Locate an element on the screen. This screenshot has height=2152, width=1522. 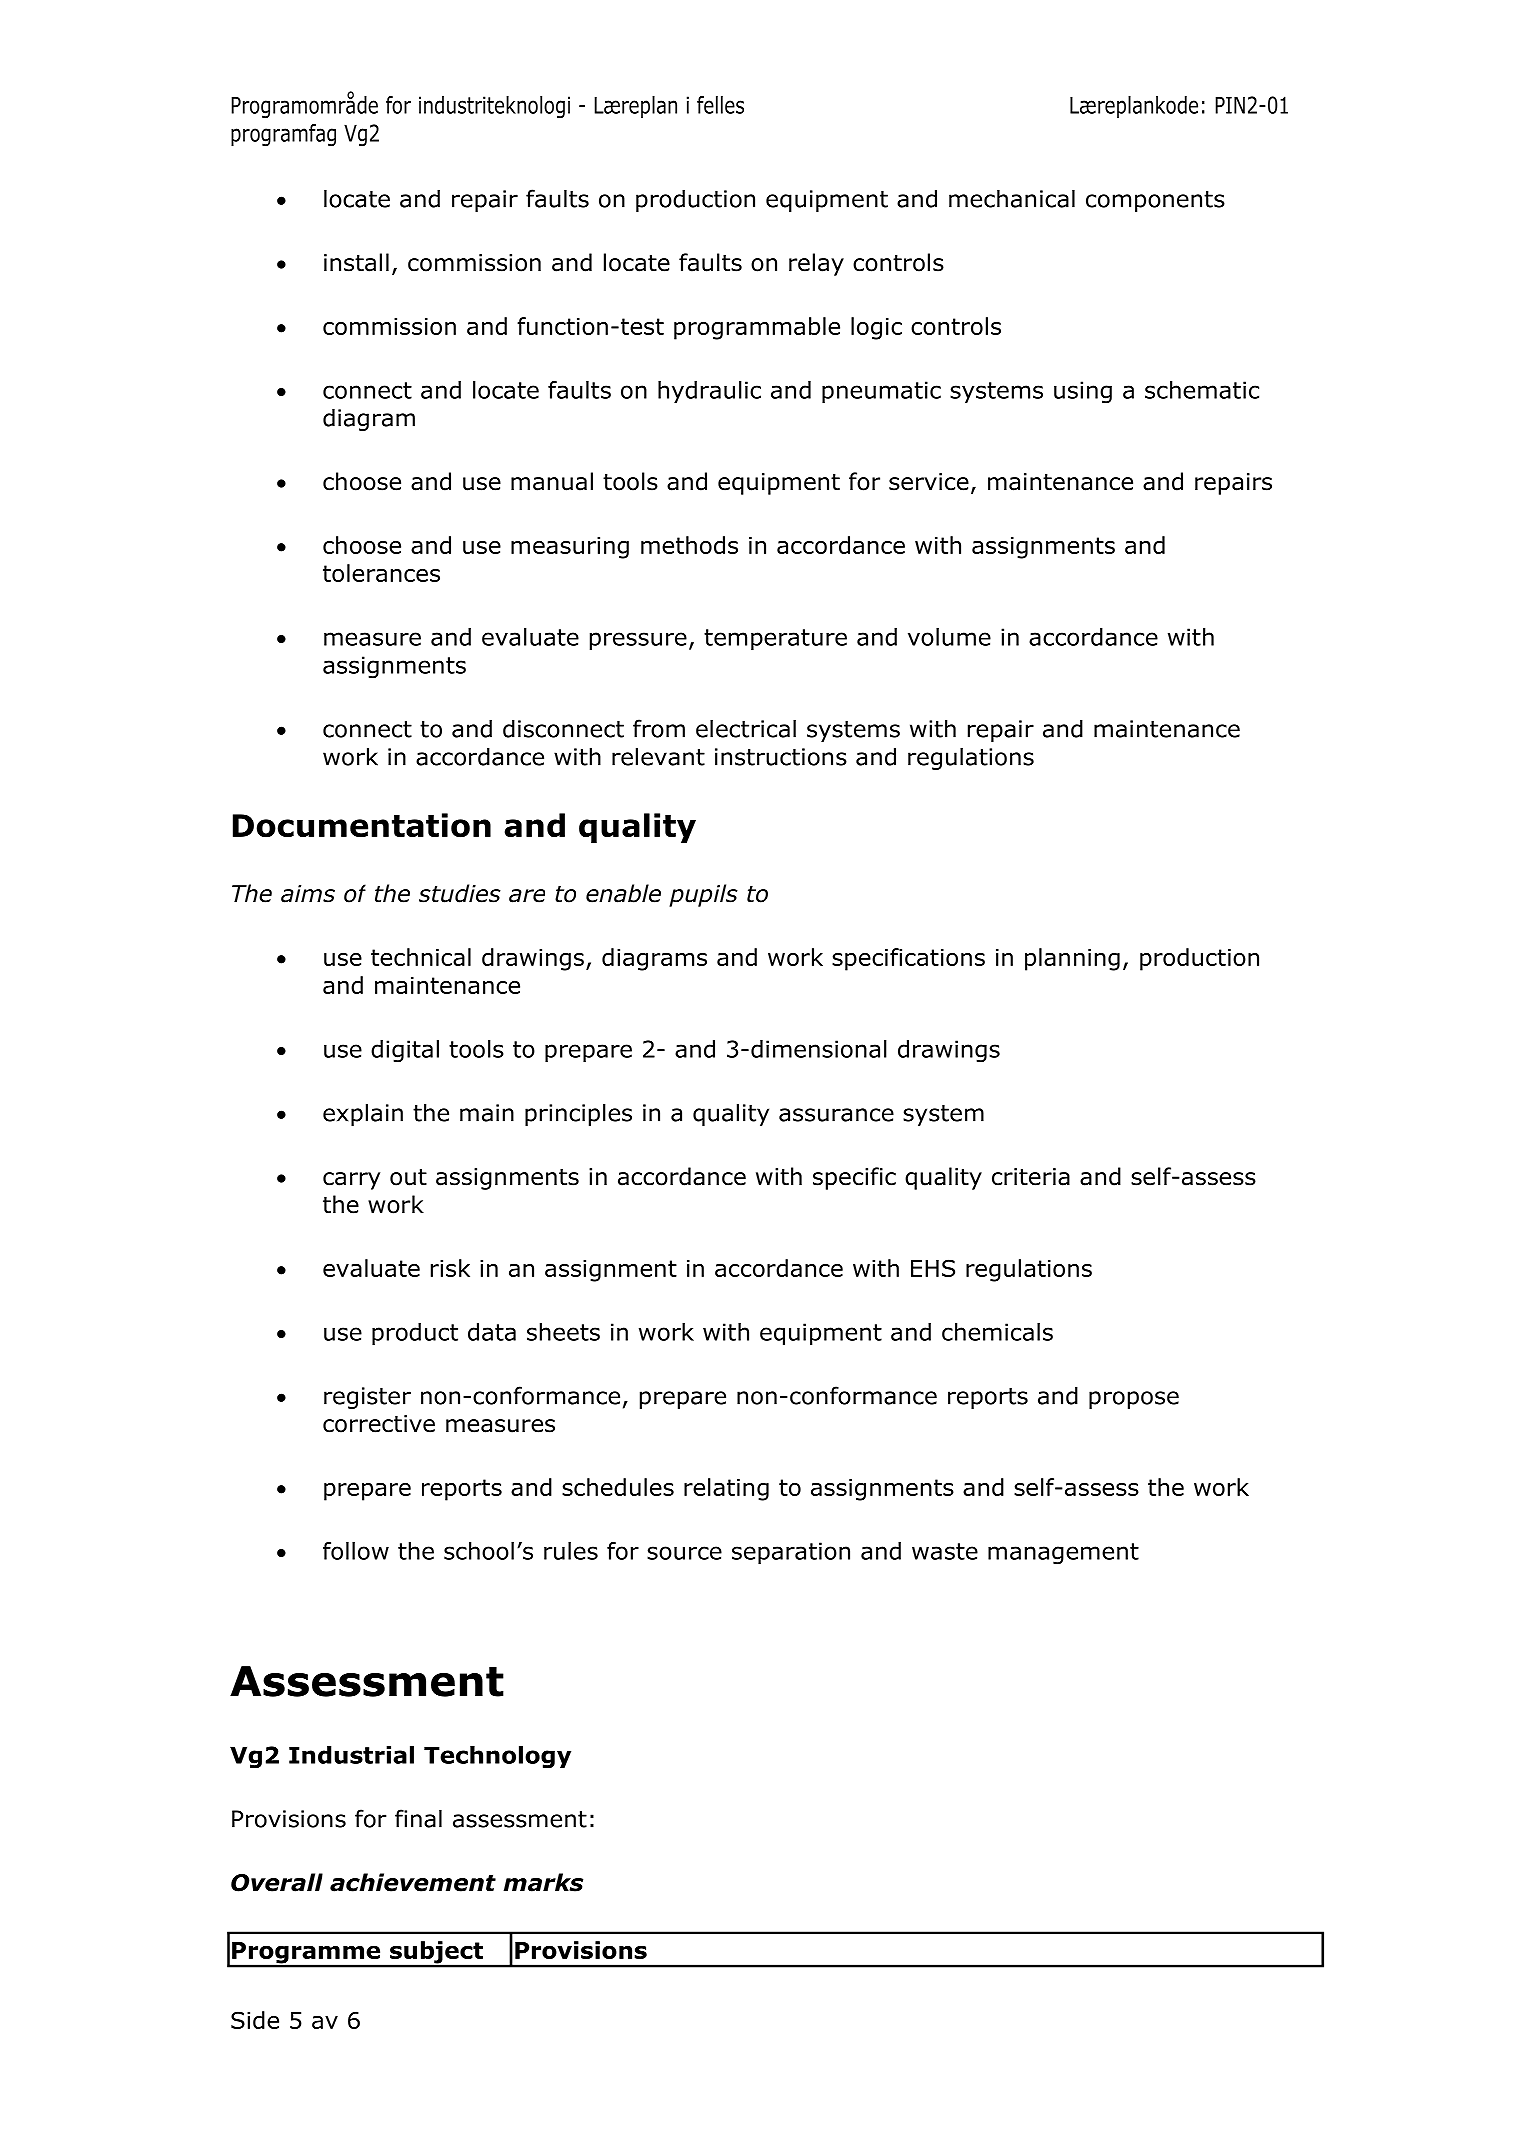
install is located at coordinates (356, 262).
